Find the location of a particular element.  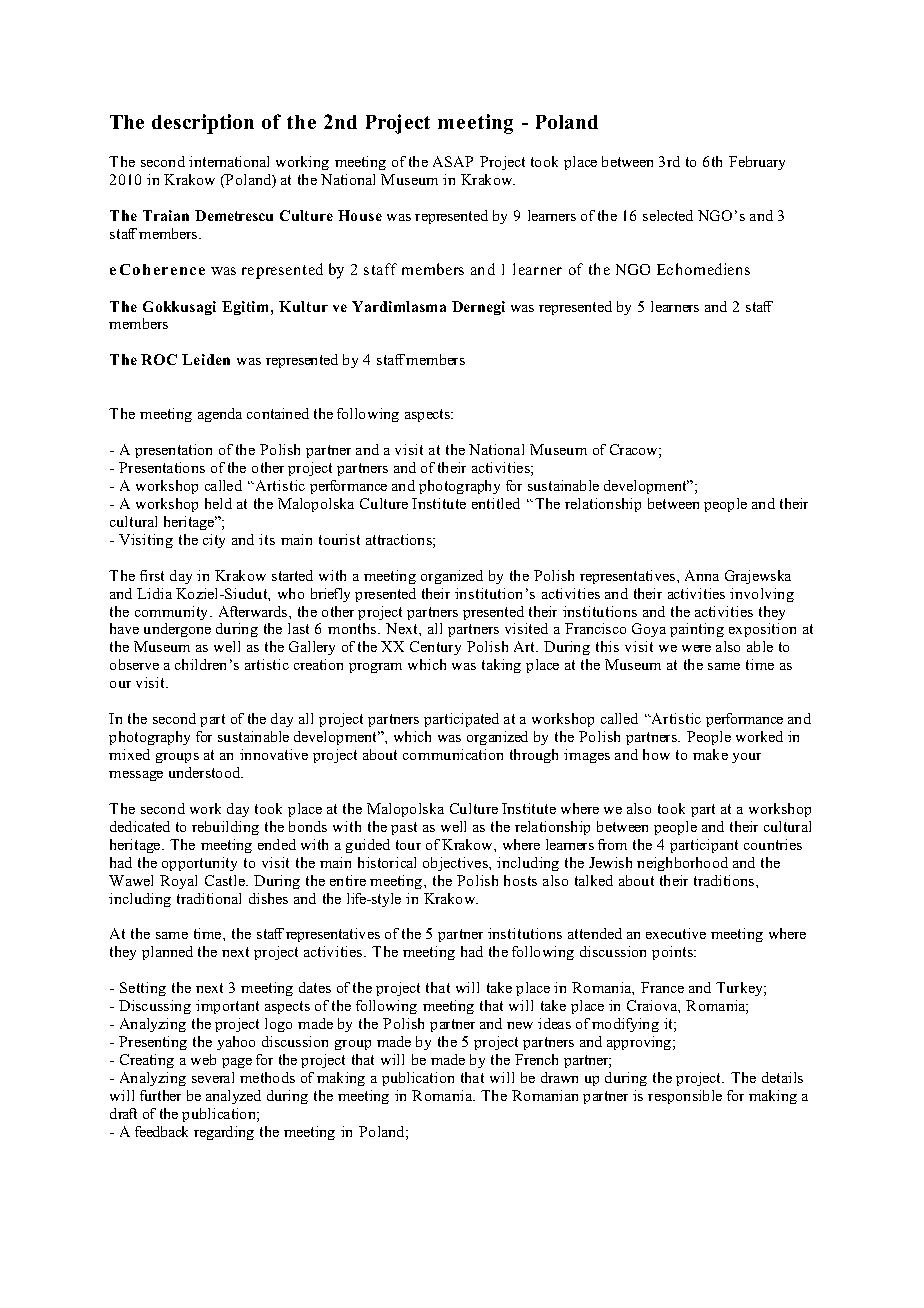

Century is located at coordinates (435, 648).
